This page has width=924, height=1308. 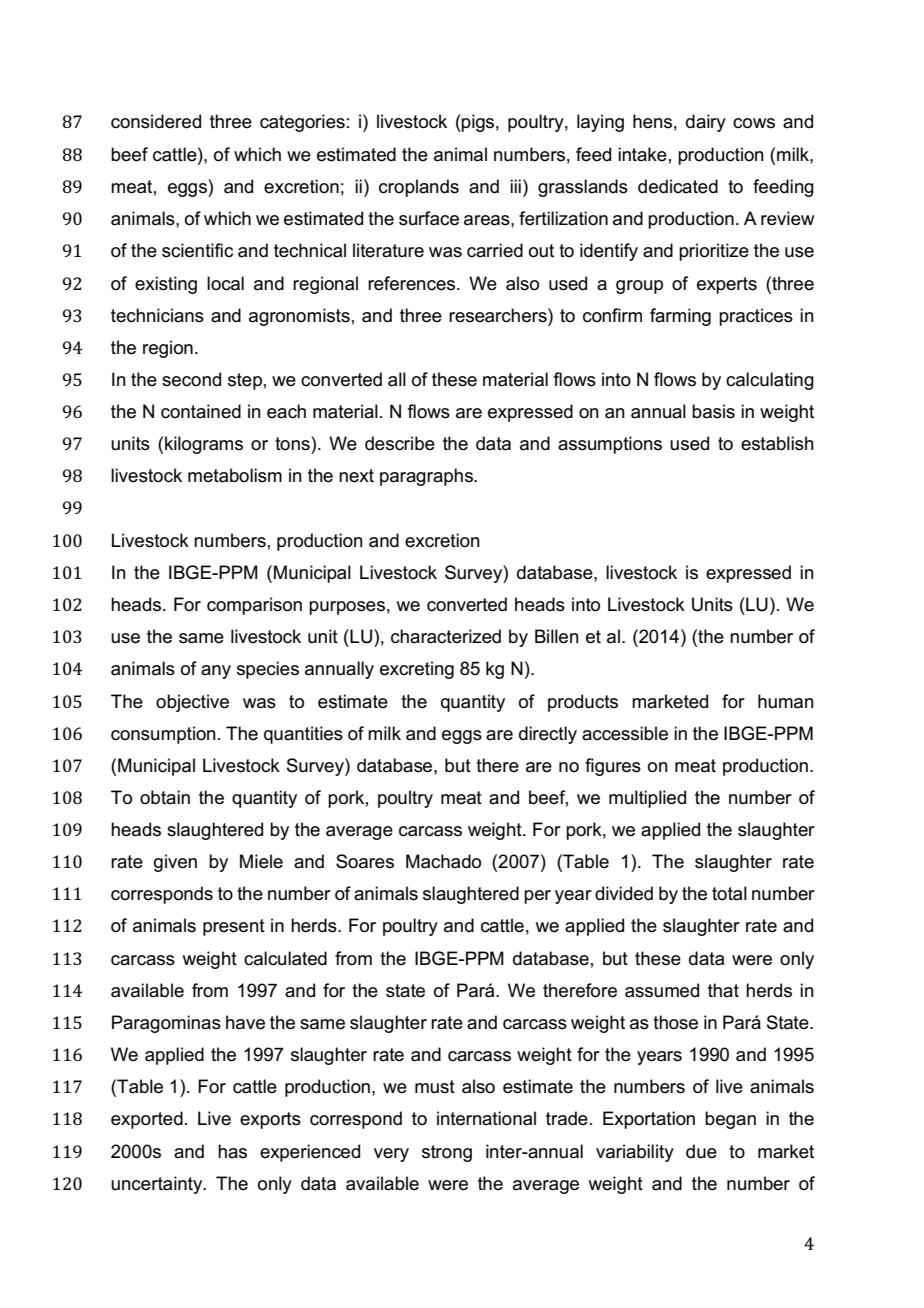 I want to click on human, so click(x=786, y=701).
